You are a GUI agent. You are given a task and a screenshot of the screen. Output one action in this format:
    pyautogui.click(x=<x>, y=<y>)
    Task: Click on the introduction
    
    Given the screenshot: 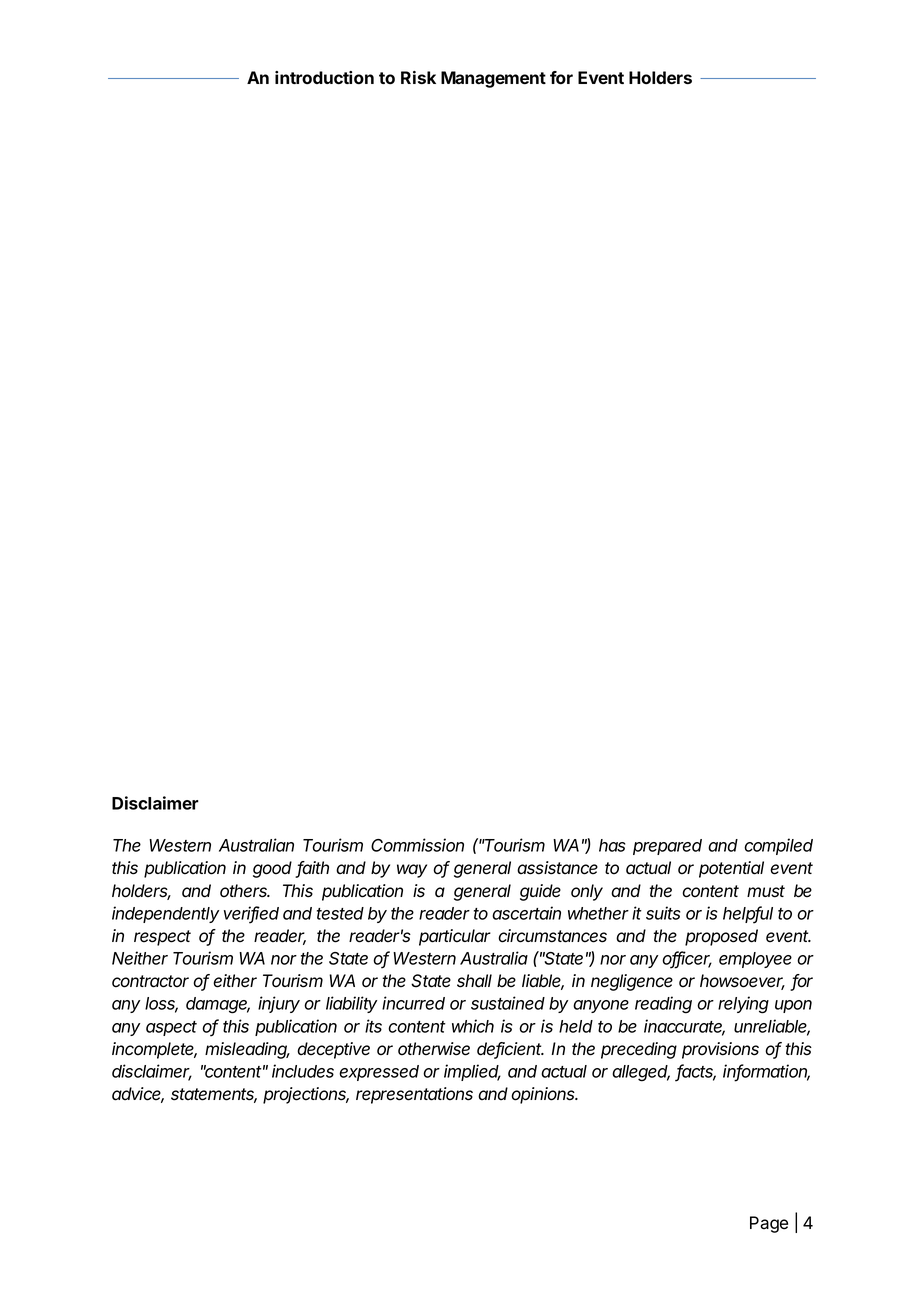 What is the action you would take?
    pyautogui.click(x=324, y=77)
